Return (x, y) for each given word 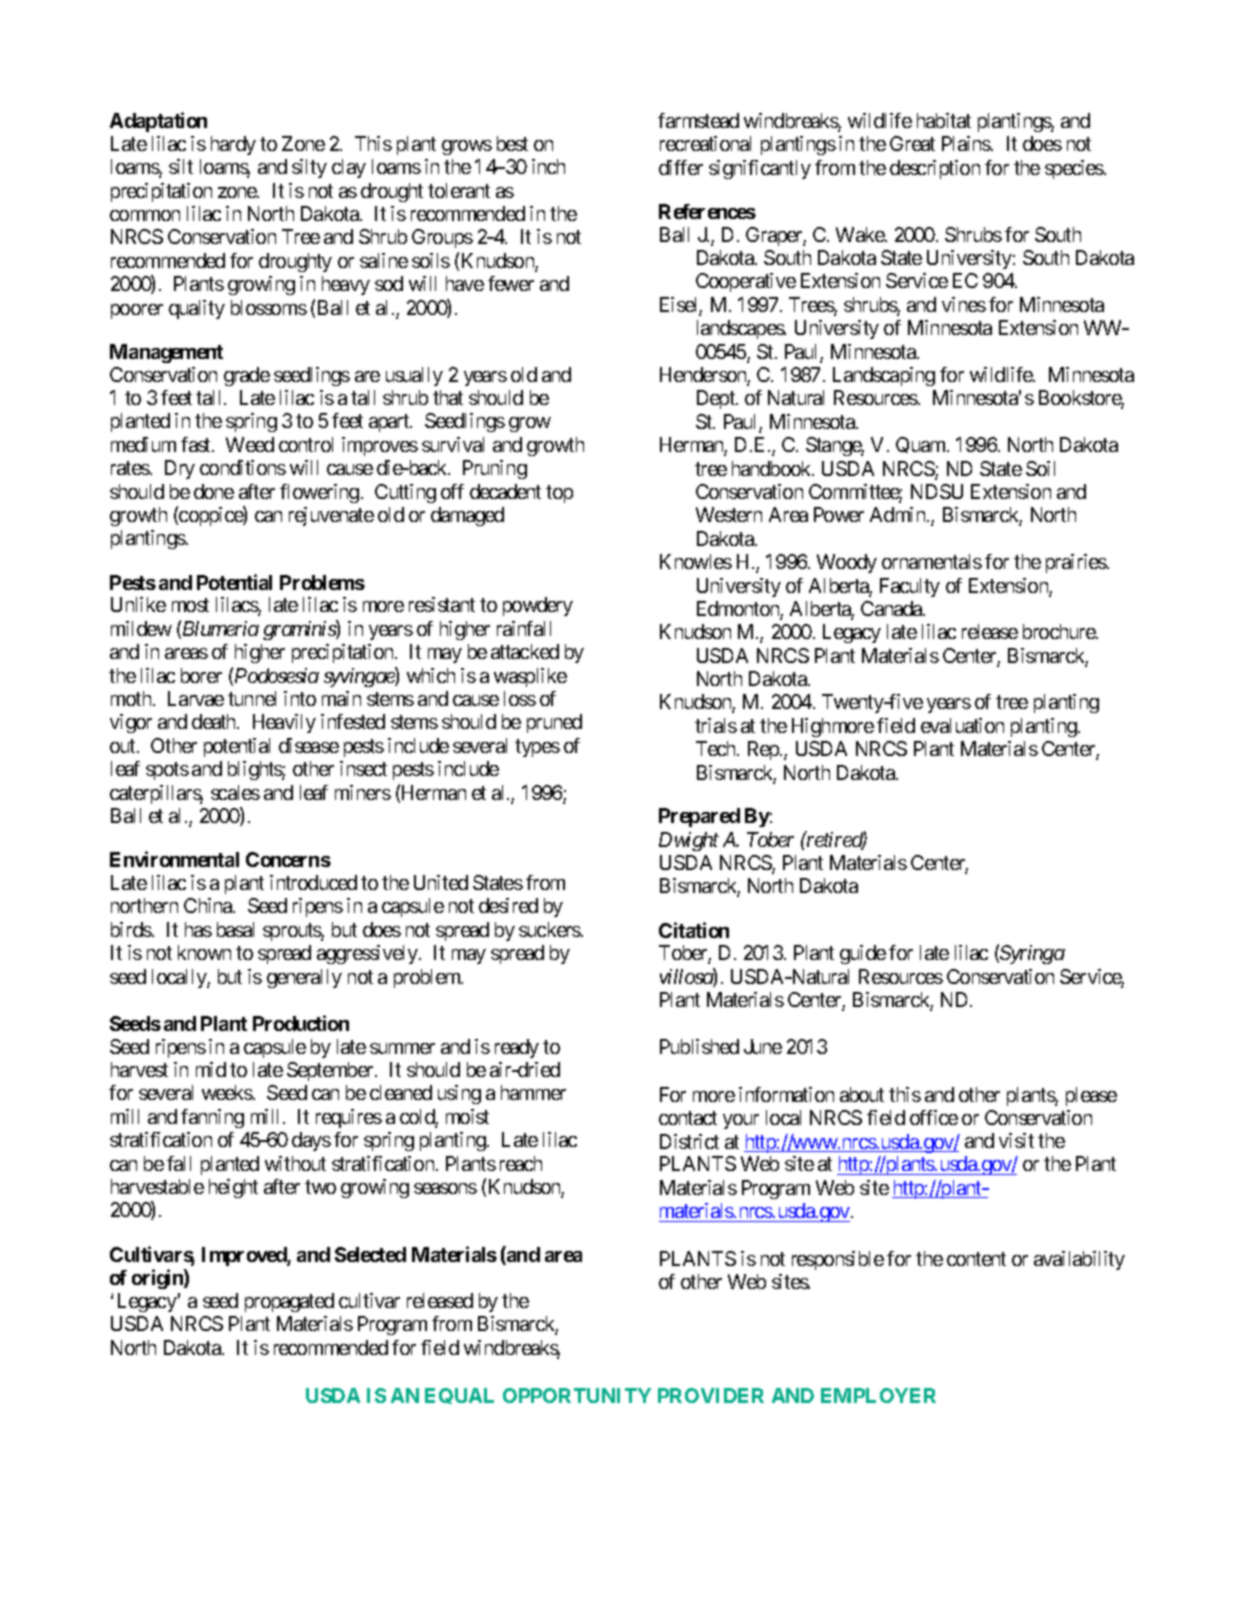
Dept (717, 399)
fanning (212, 1118)
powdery (538, 606)
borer (201, 675)
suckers (550, 929)
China (209, 905)
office (934, 1117)
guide (863, 954)
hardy (233, 145)
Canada (892, 608)
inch (548, 166)
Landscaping (884, 376)
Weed (250, 444)
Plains (966, 143)
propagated (289, 1302)
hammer (533, 1092)
